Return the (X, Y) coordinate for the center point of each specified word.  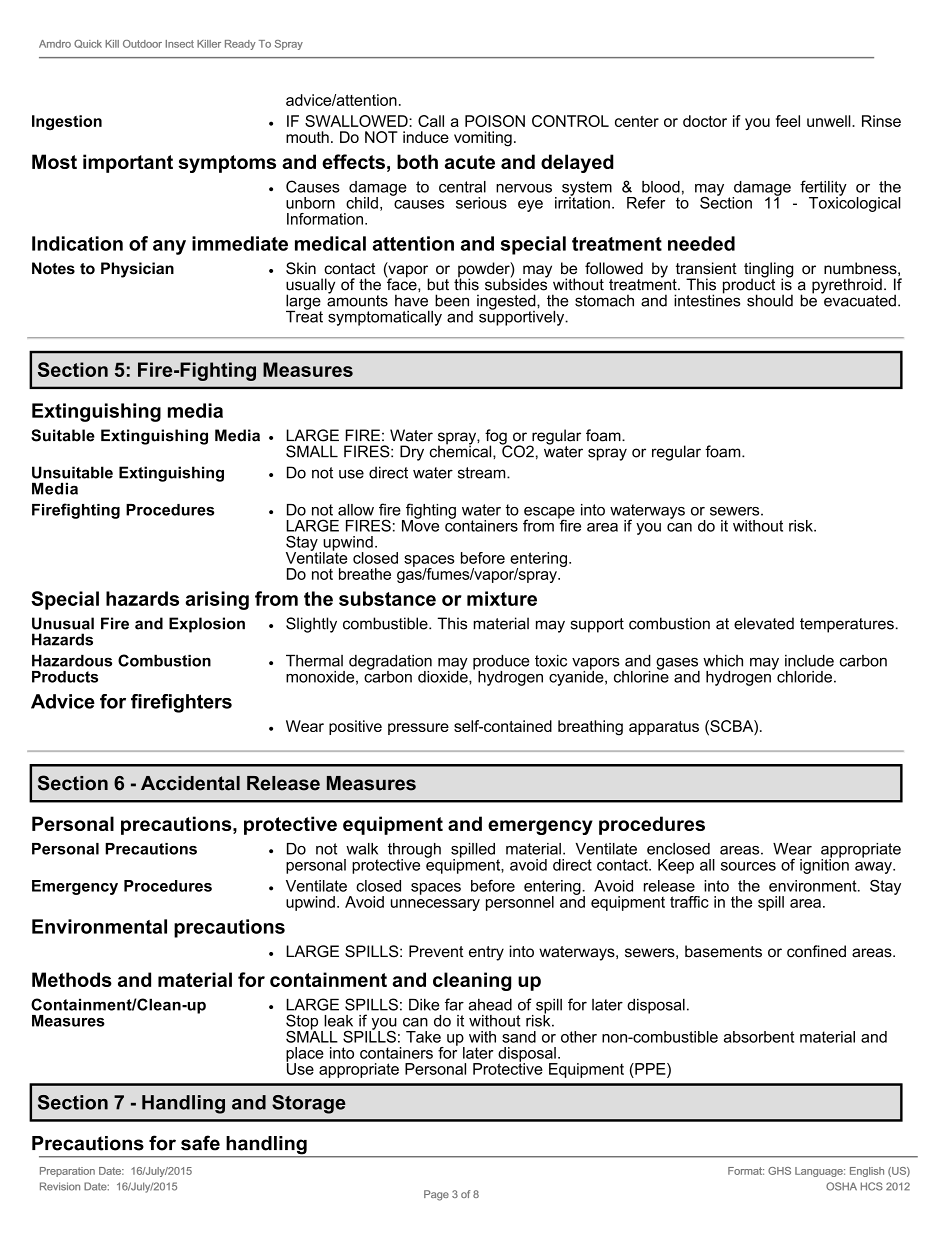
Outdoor (142, 44)
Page (436, 1195)
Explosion (207, 625)
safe (200, 1143)
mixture (502, 598)
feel (788, 121)
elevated (764, 623)
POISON (495, 121)
